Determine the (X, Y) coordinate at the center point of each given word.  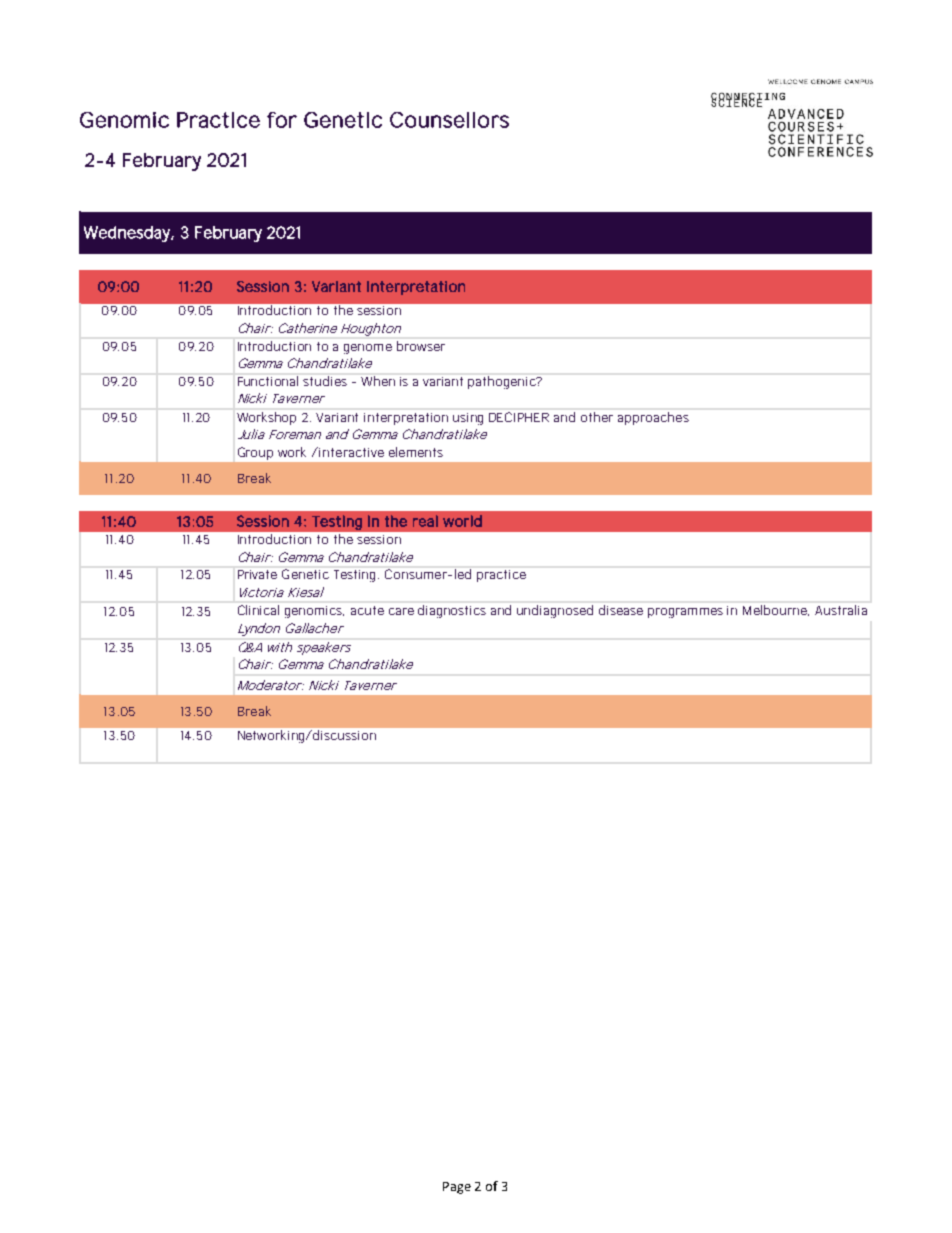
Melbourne (776, 610)
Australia (841, 610)
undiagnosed (555, 611)
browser (421, 346)
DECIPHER (519, 417)
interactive (351, 452)
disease (621, 610)
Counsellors (449, 120)
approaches (653, 418)
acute (367, 610)
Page (457, 1188)
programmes (685, 613)
